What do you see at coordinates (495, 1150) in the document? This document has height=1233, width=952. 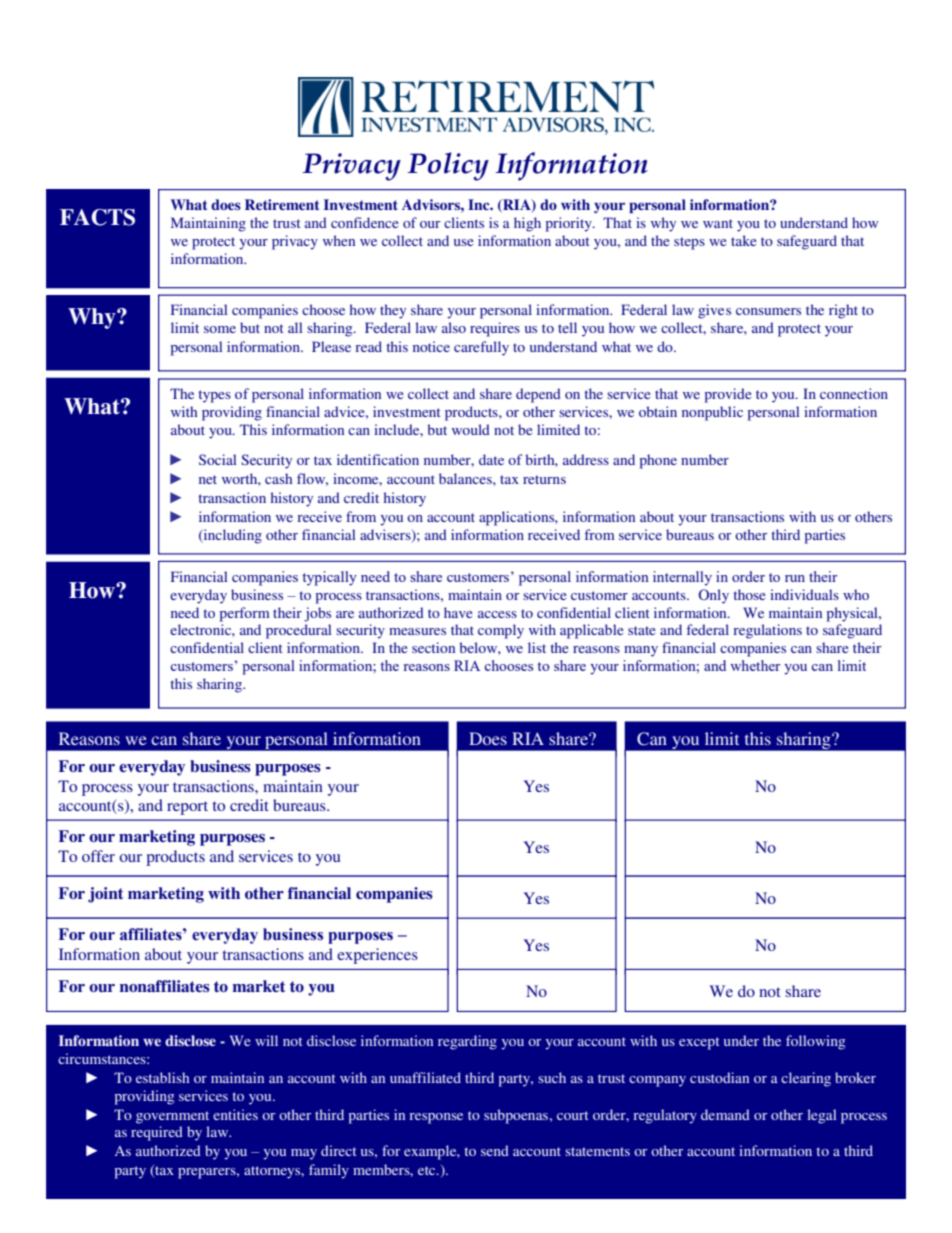 I see `send` at bounding box center [495, 1150].
